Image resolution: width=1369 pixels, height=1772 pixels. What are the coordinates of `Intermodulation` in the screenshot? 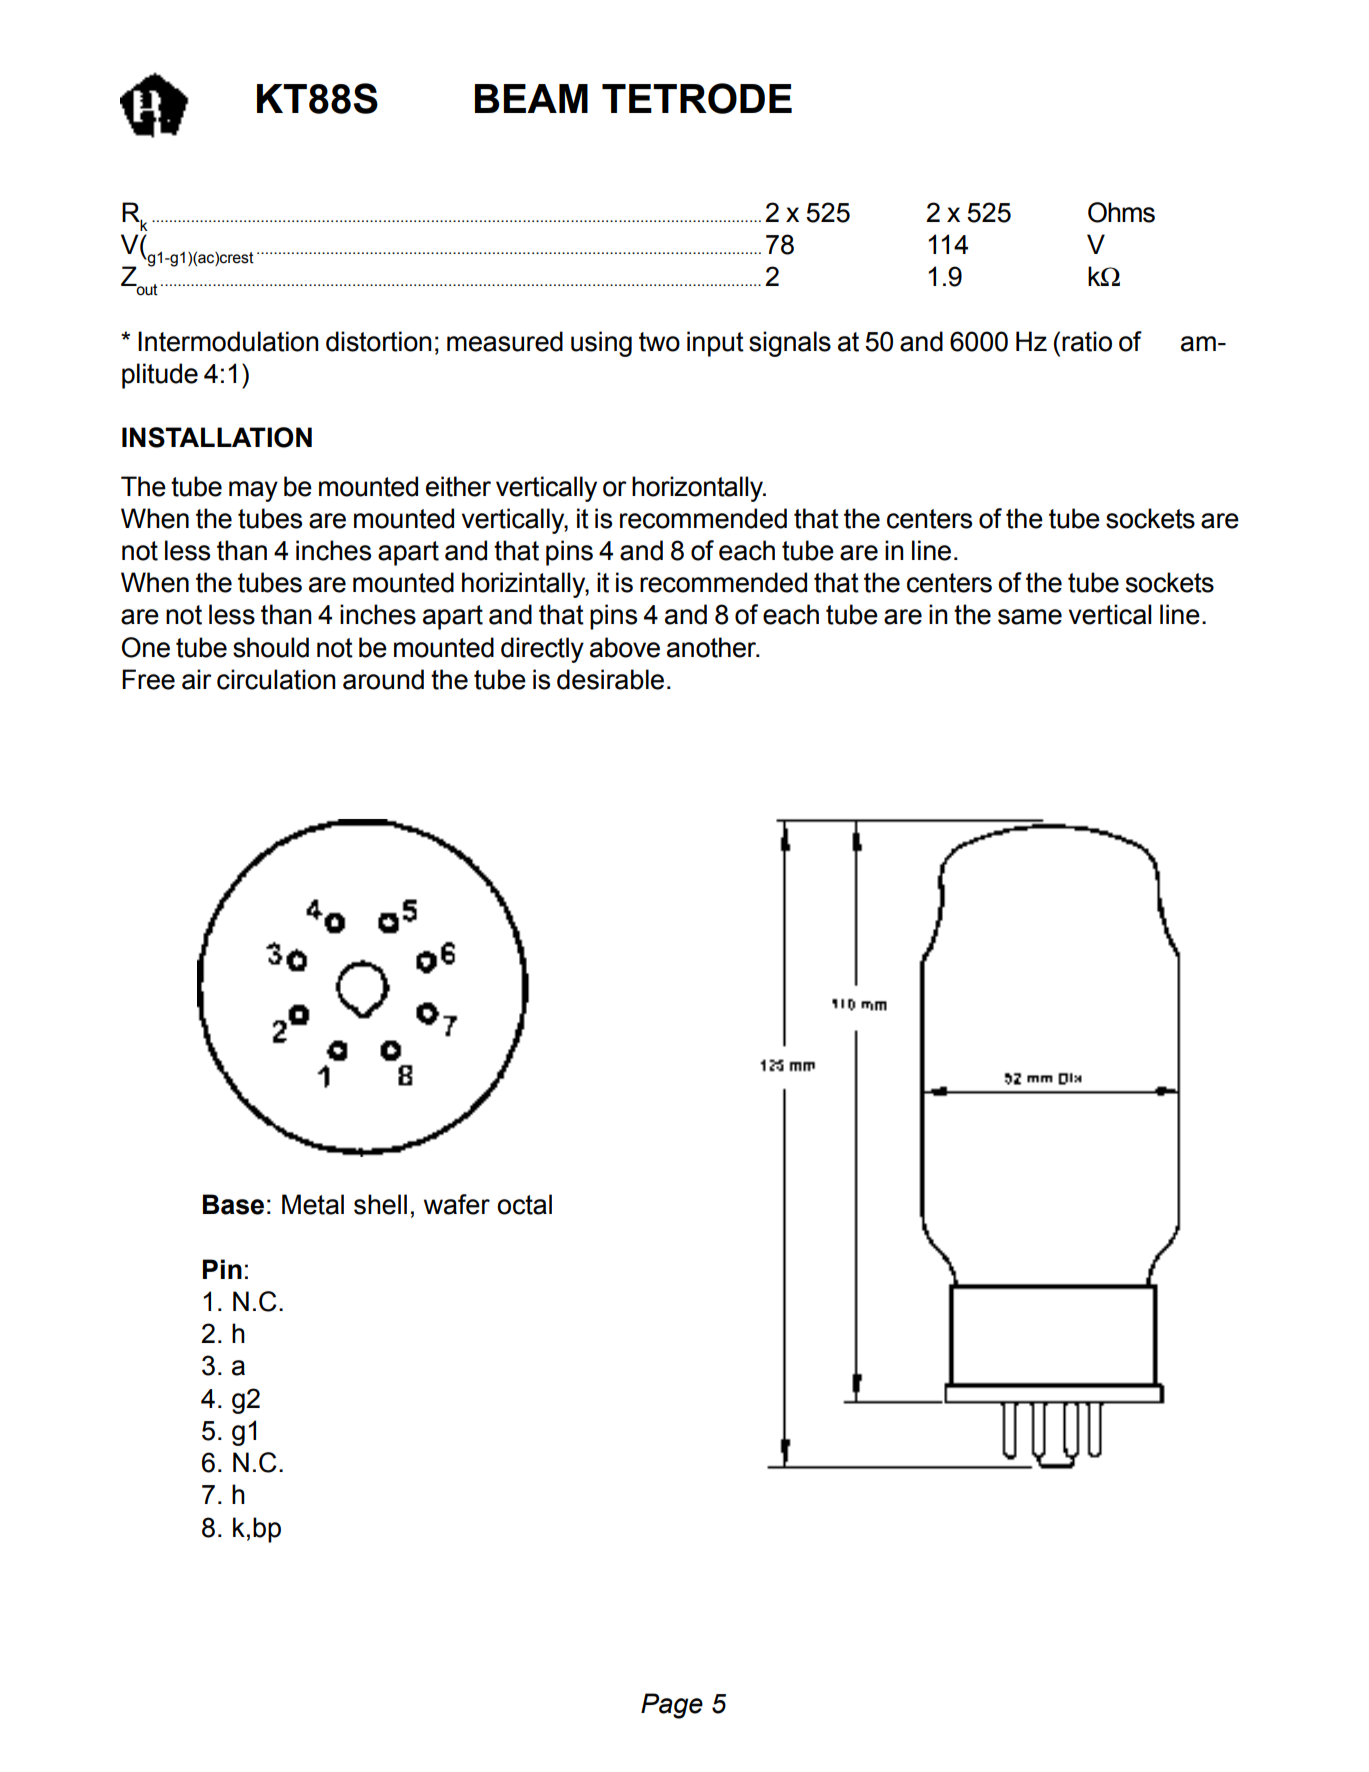 It's located at (228, 341).
